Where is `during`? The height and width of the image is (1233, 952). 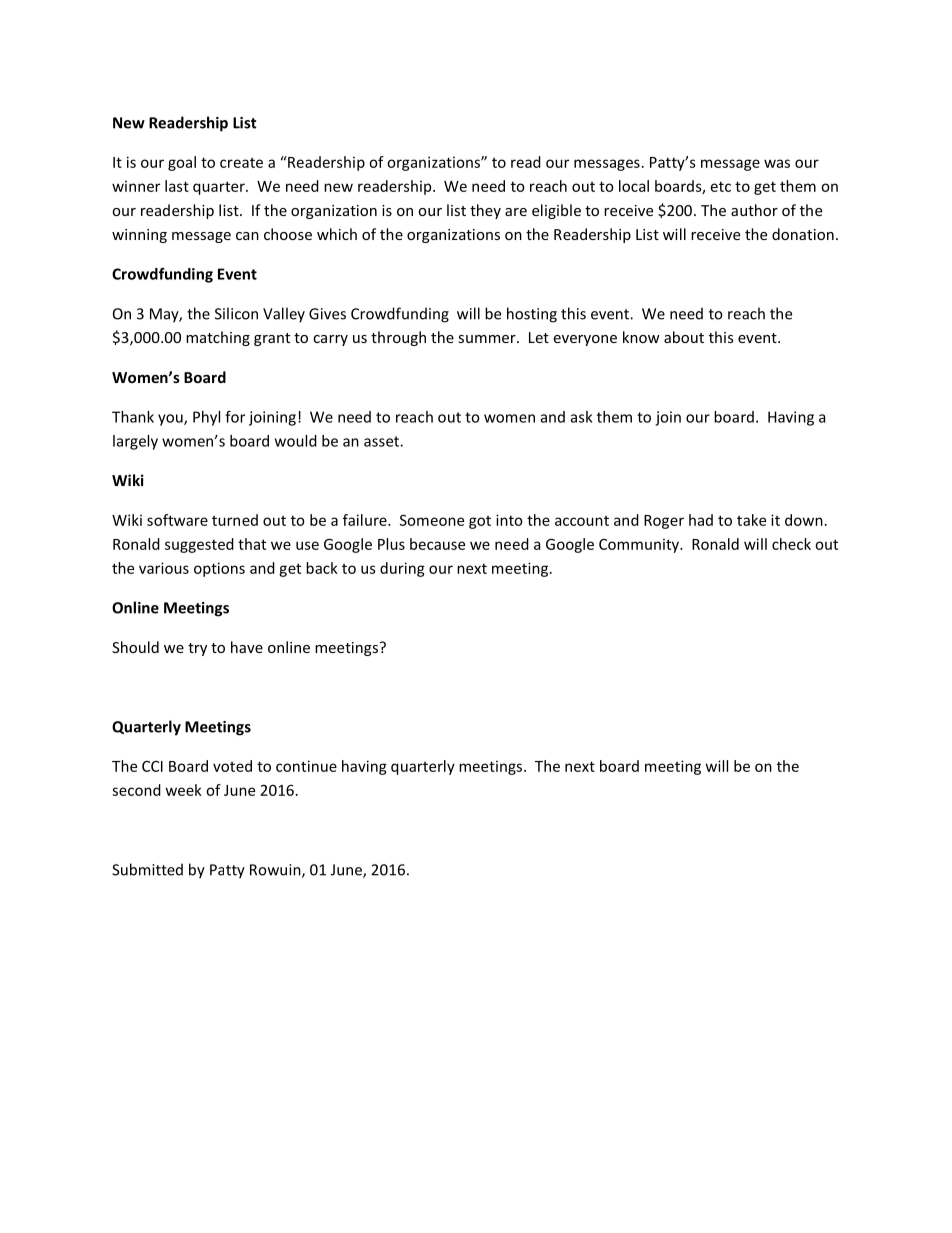
during is located at coordinates (402, 569).
